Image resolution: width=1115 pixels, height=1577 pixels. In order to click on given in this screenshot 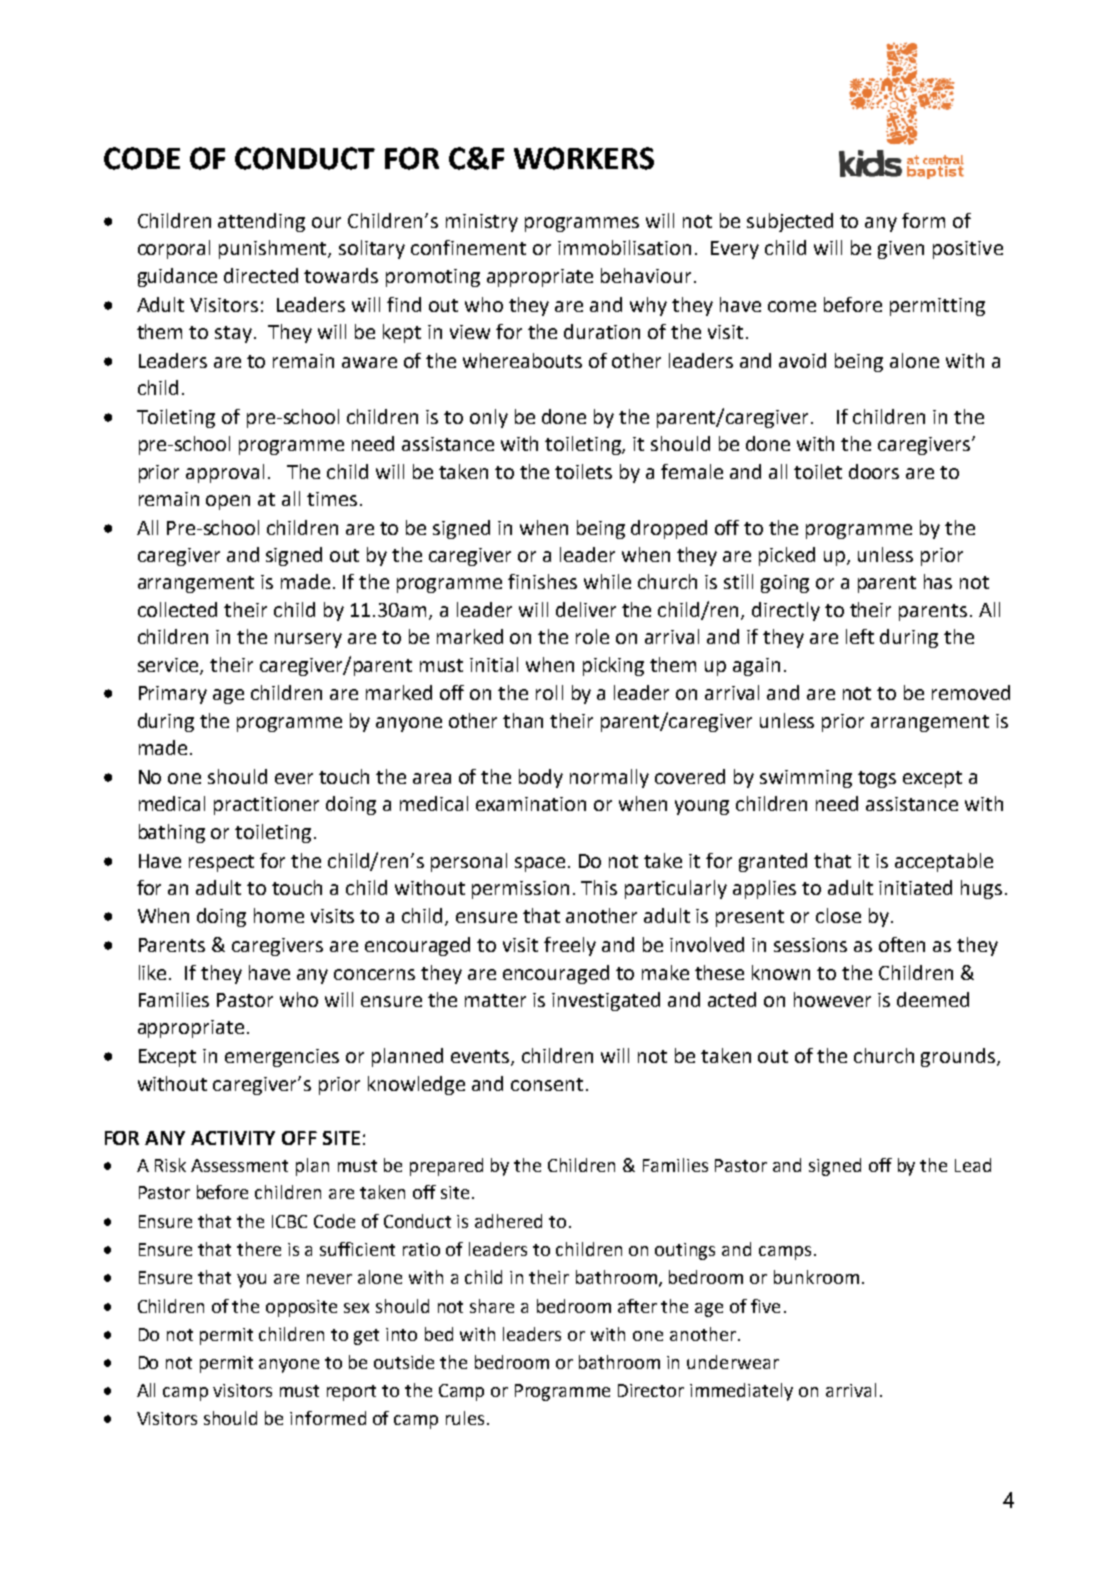, I will do `click(901, 250)`.
